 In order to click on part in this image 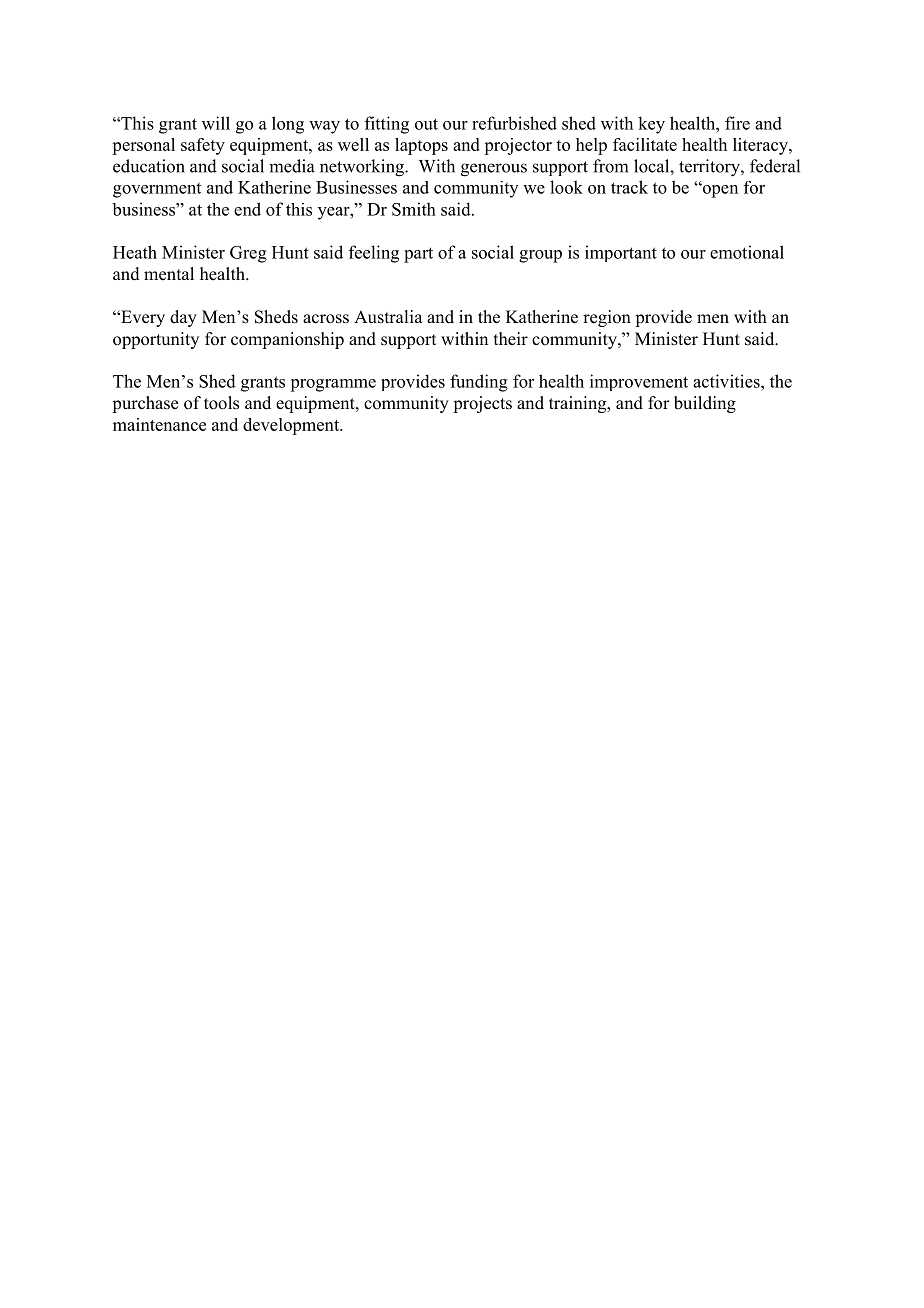, I will do `click(418, 255)`.
